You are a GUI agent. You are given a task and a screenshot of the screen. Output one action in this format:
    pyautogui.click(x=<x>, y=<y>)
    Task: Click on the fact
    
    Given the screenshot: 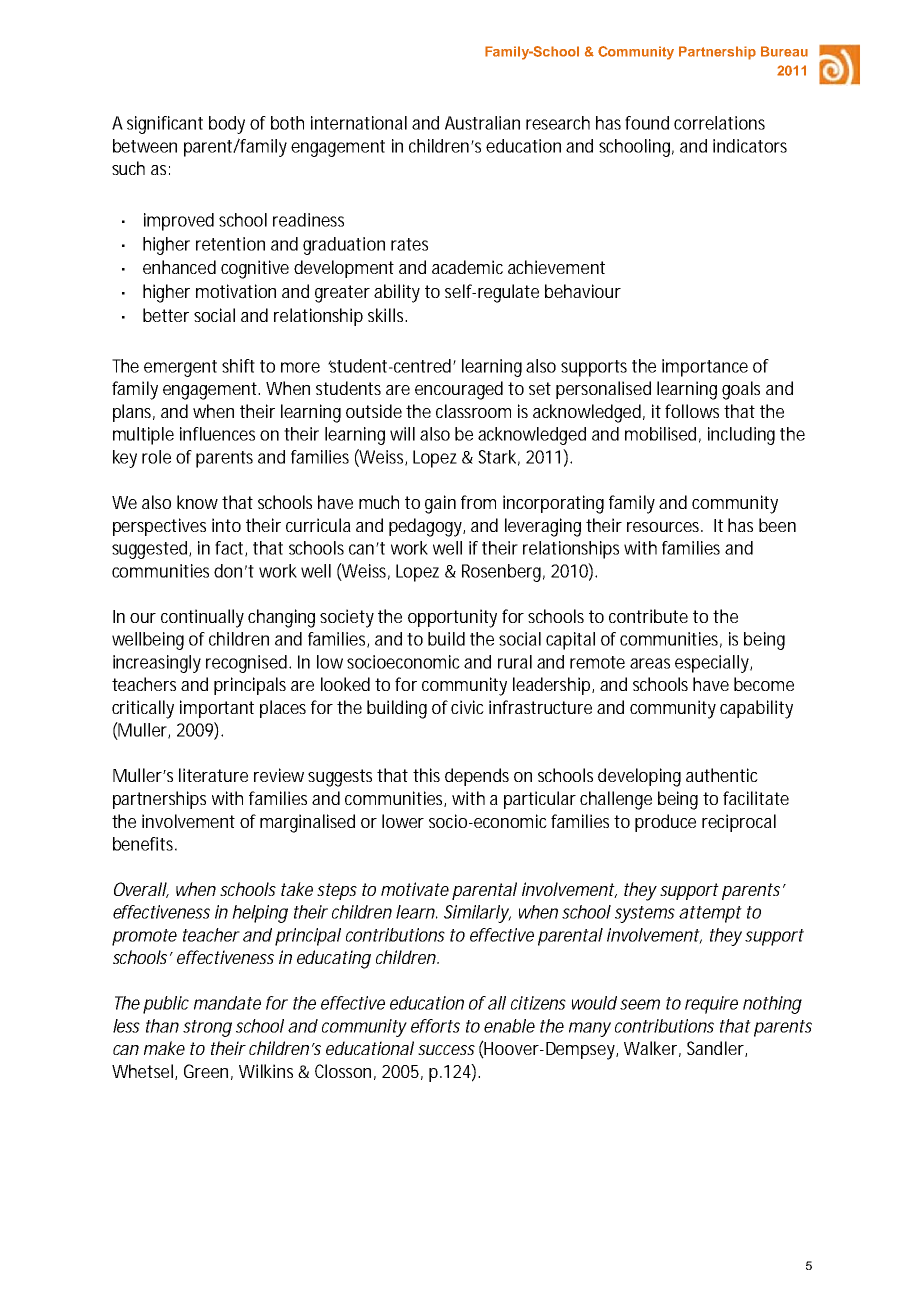 What is the action you would take?
    pyautogui.click(x=231, y=549)
